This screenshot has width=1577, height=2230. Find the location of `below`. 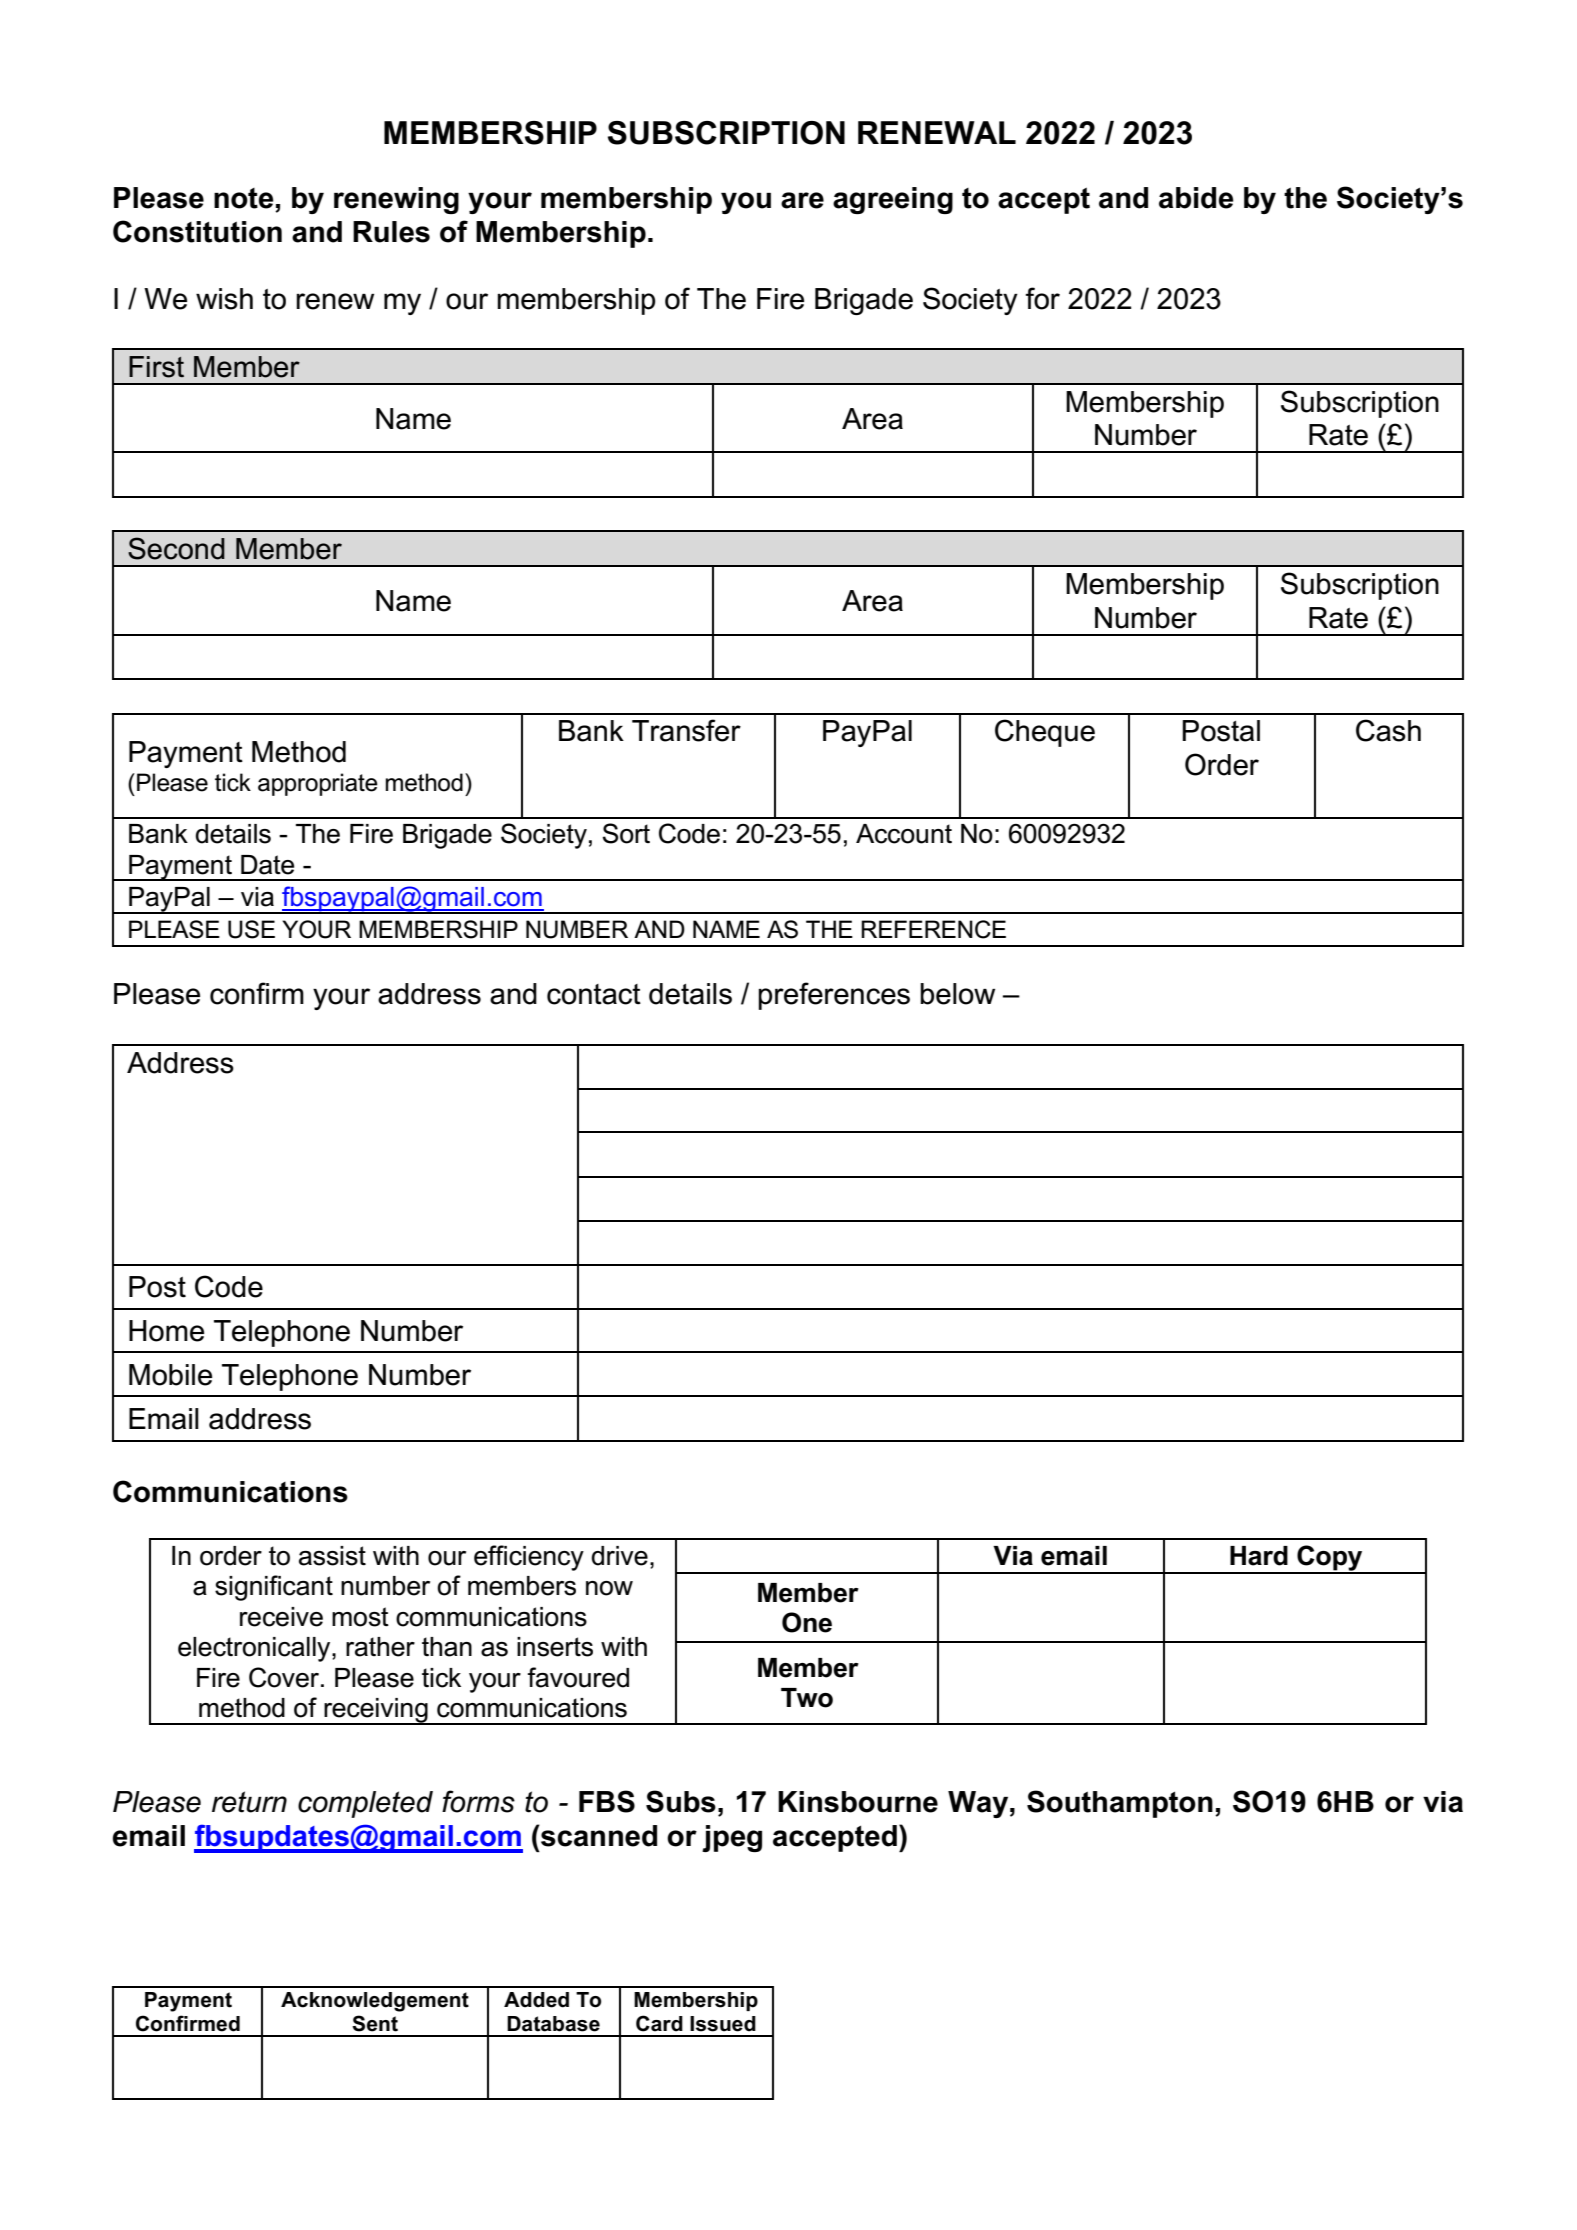

below is located at coordinates (957, 994).
